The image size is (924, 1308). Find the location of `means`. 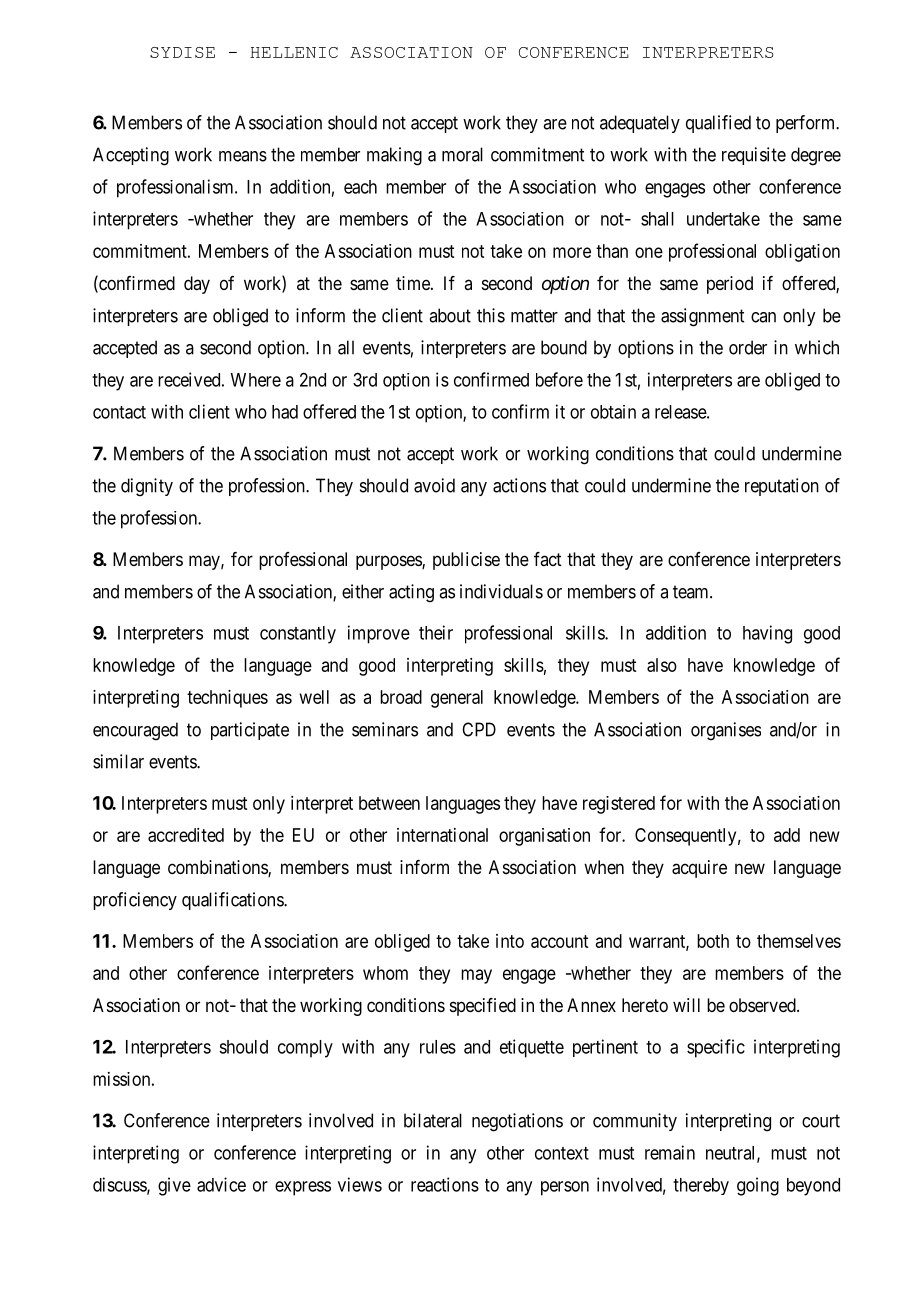

means is located at coordinates (243, 156).
